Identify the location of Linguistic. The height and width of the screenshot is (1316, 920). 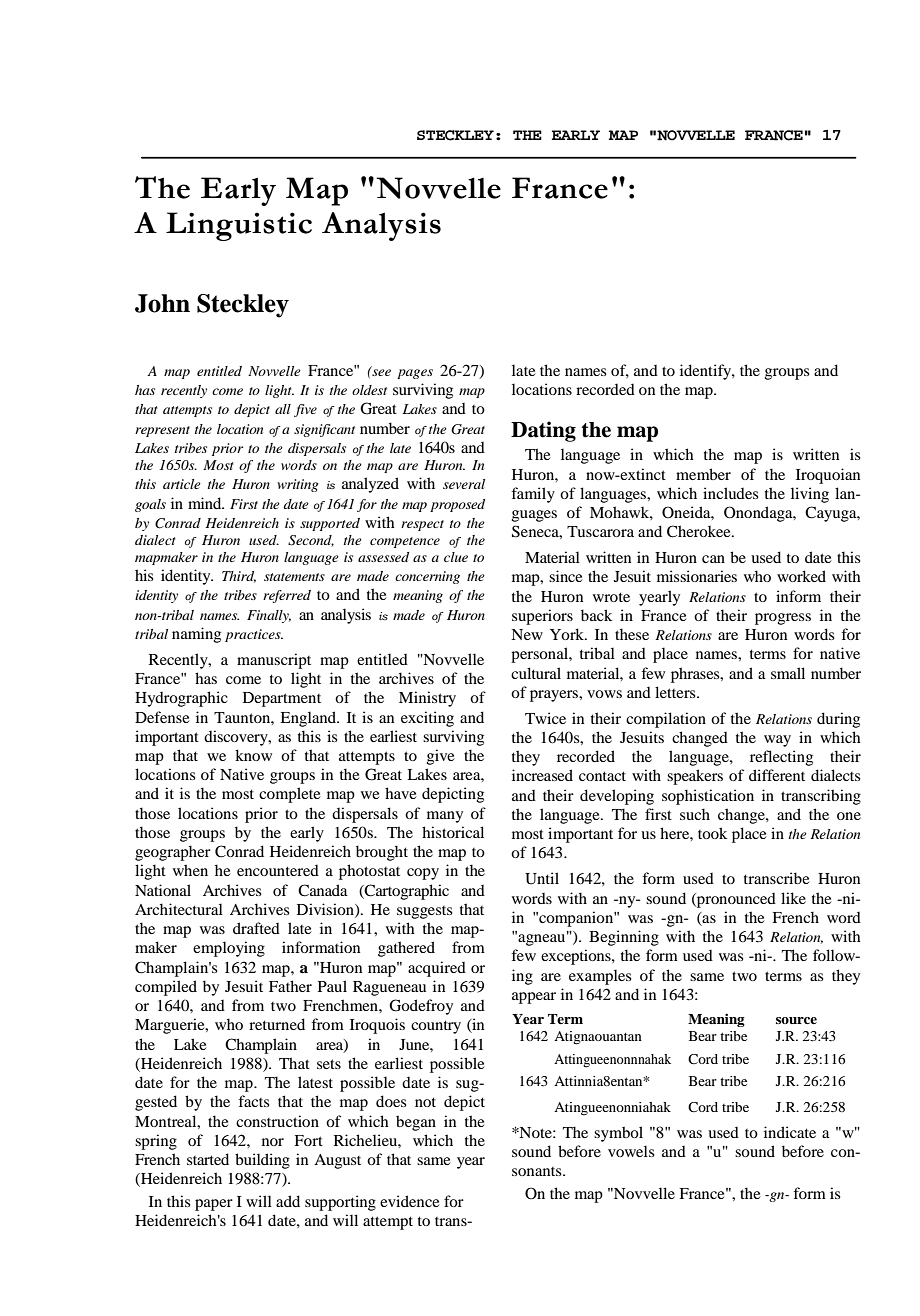
(239, 226).
